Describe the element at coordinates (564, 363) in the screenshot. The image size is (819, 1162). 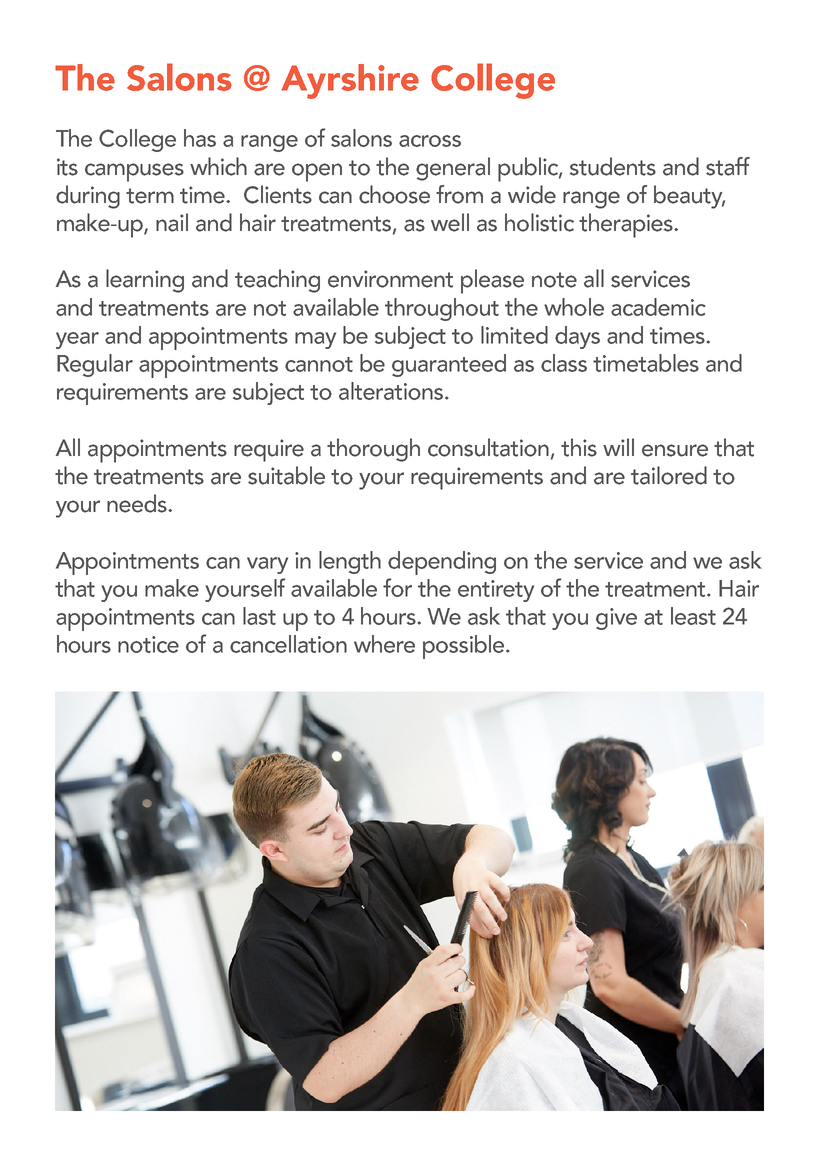
I see `class` at that location.
